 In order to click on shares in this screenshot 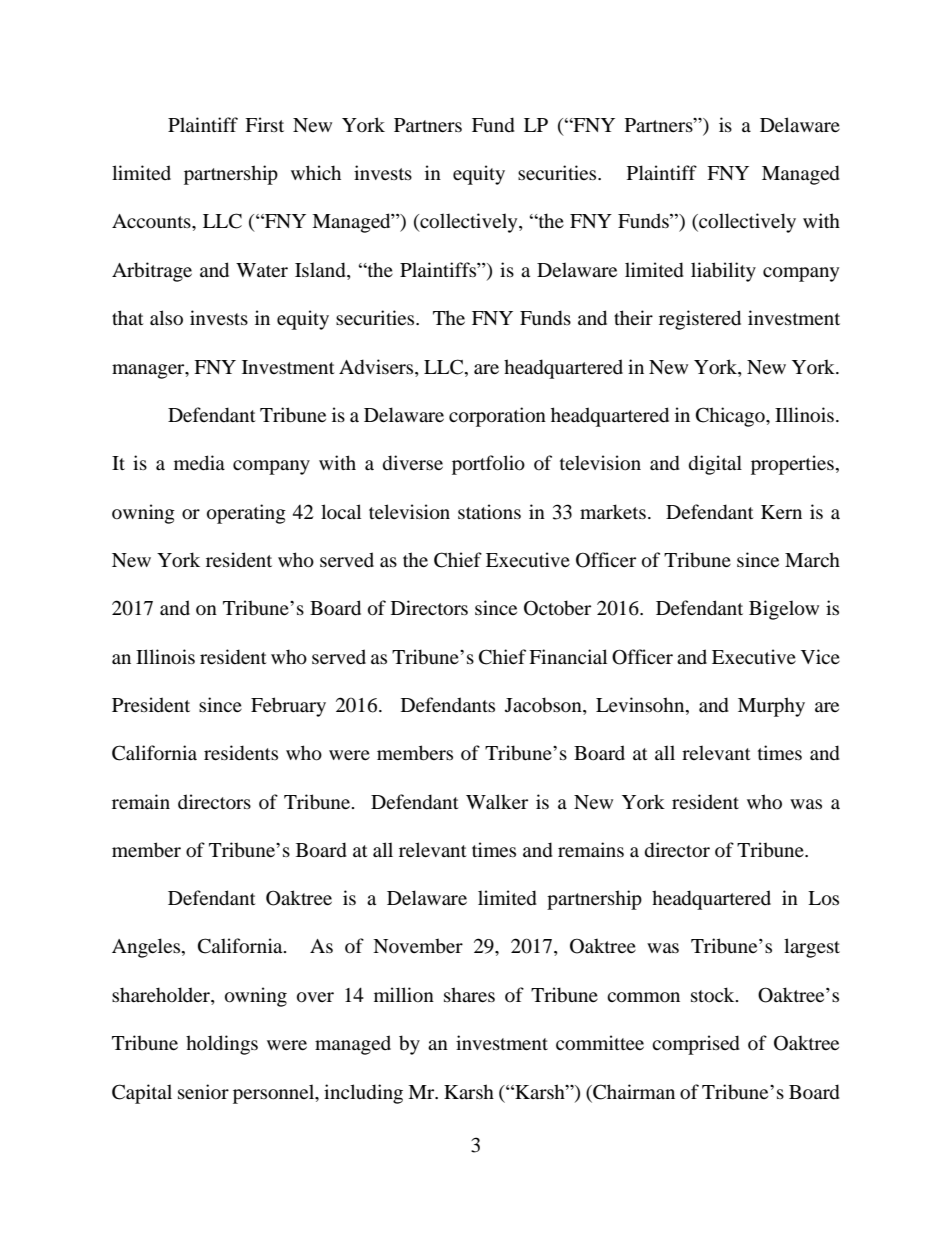, I will do `click(469, 994)`.
